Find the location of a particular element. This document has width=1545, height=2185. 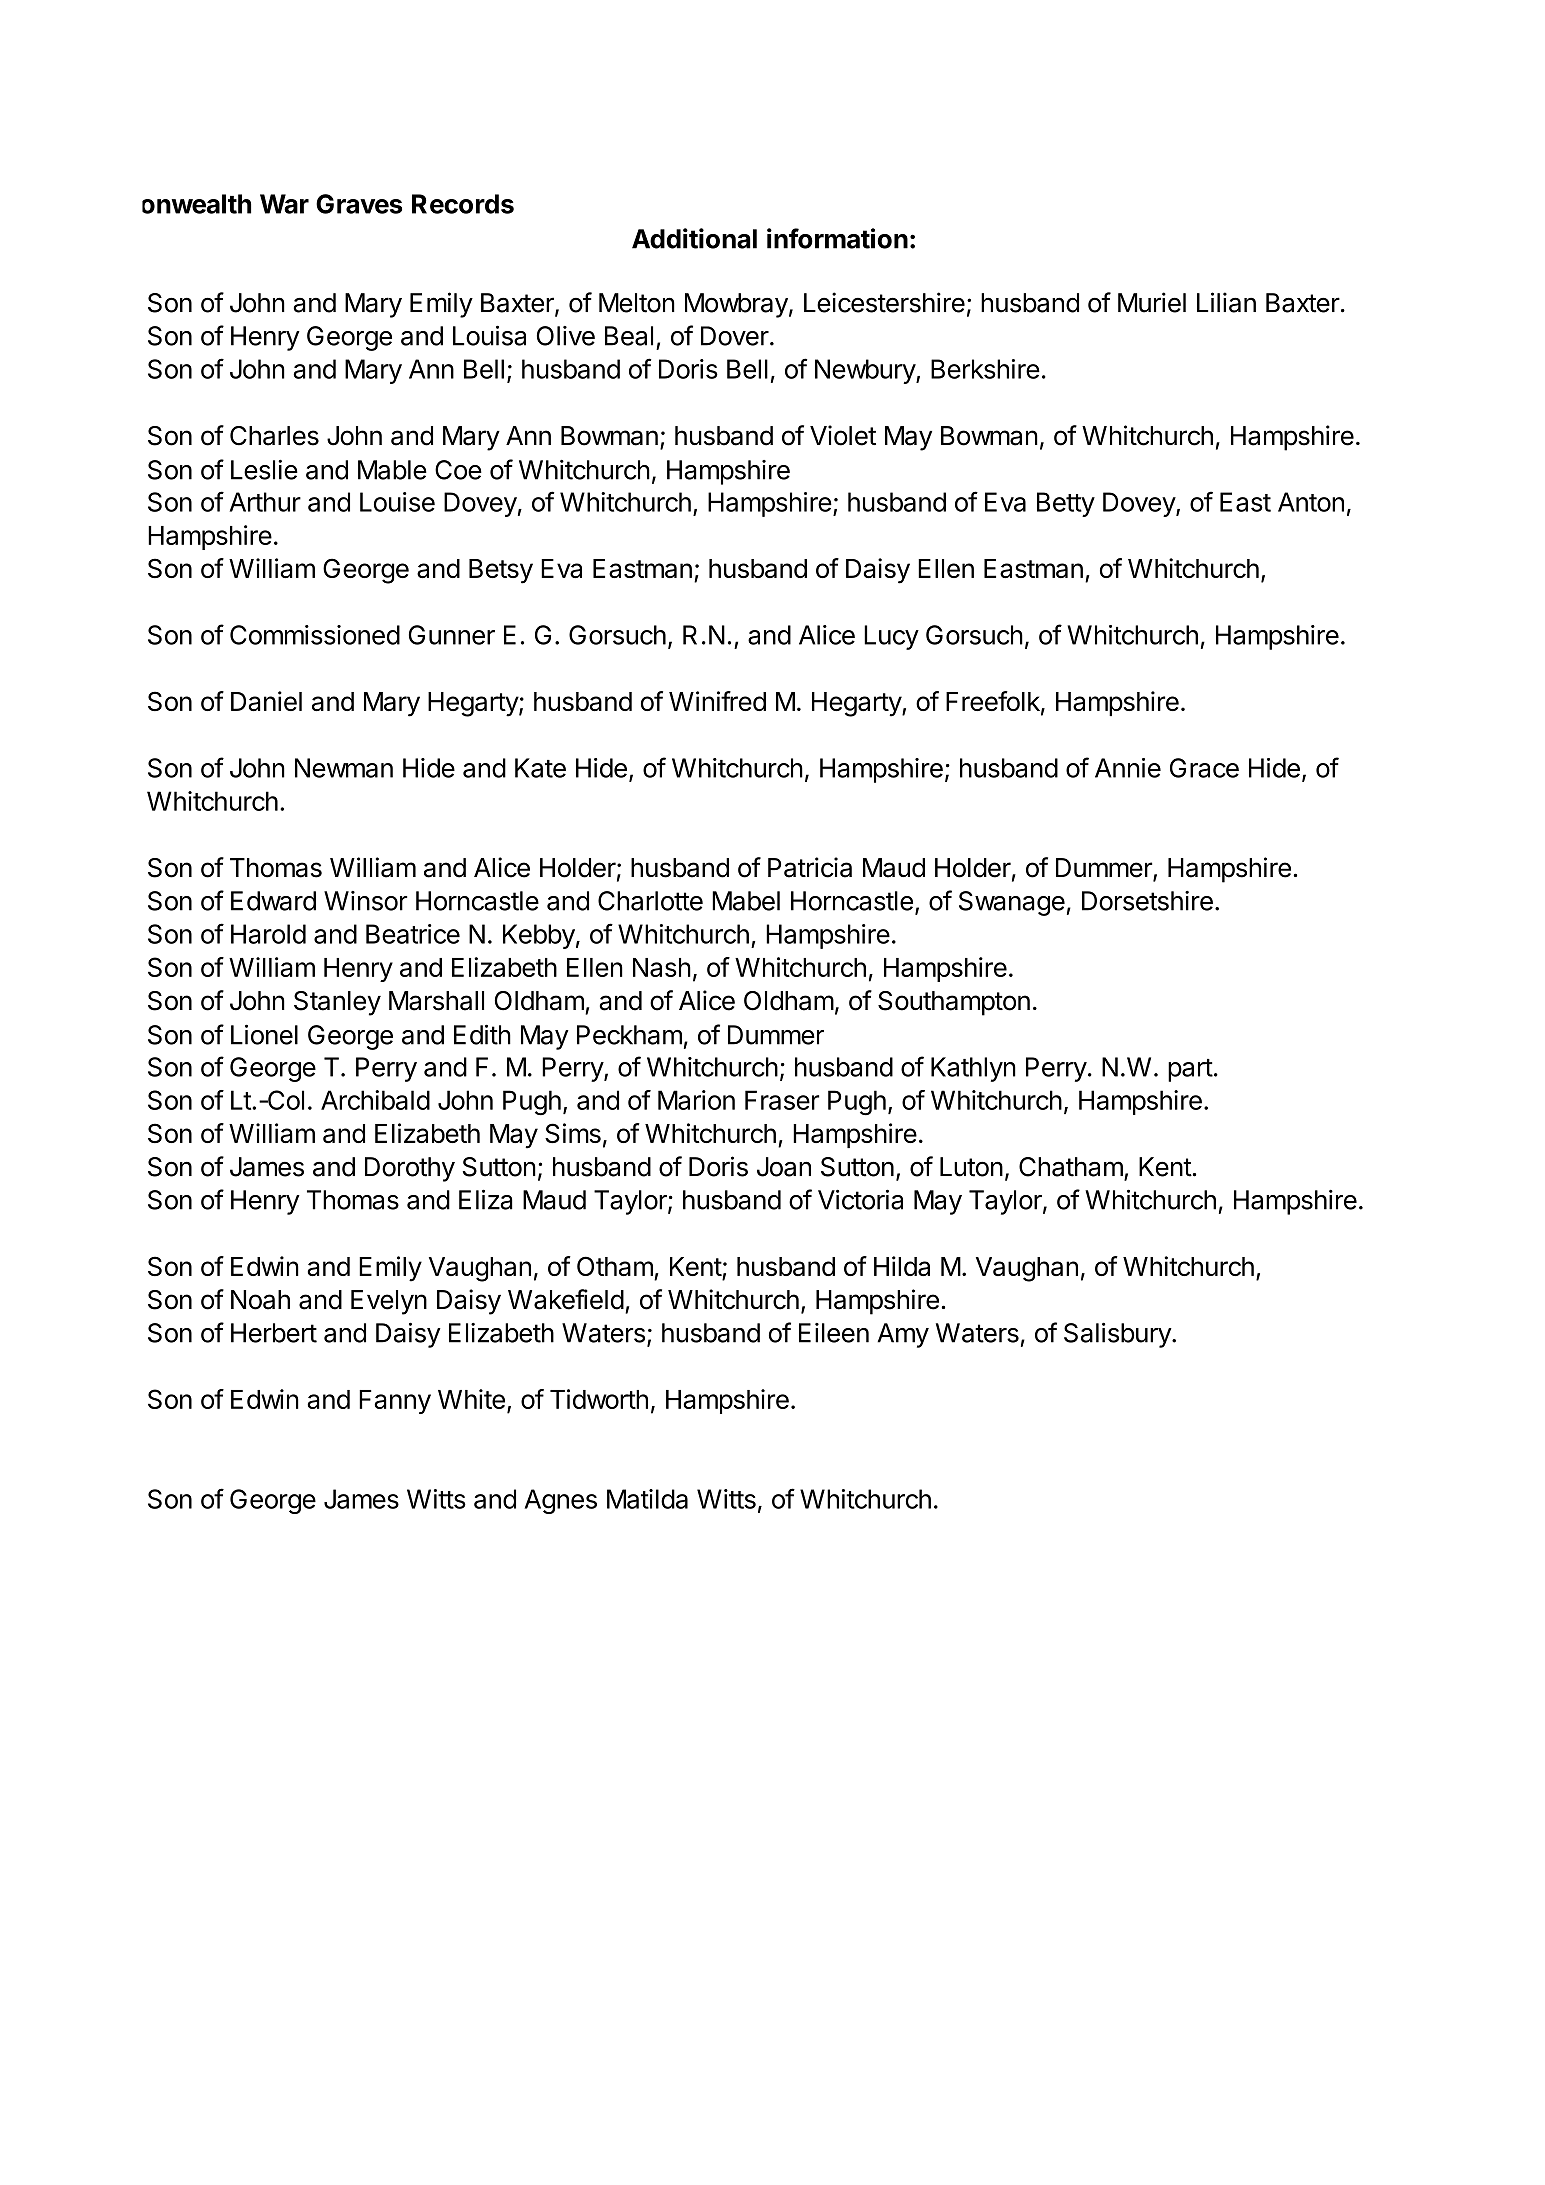

Winsor is located at coordinates (365, 901).
